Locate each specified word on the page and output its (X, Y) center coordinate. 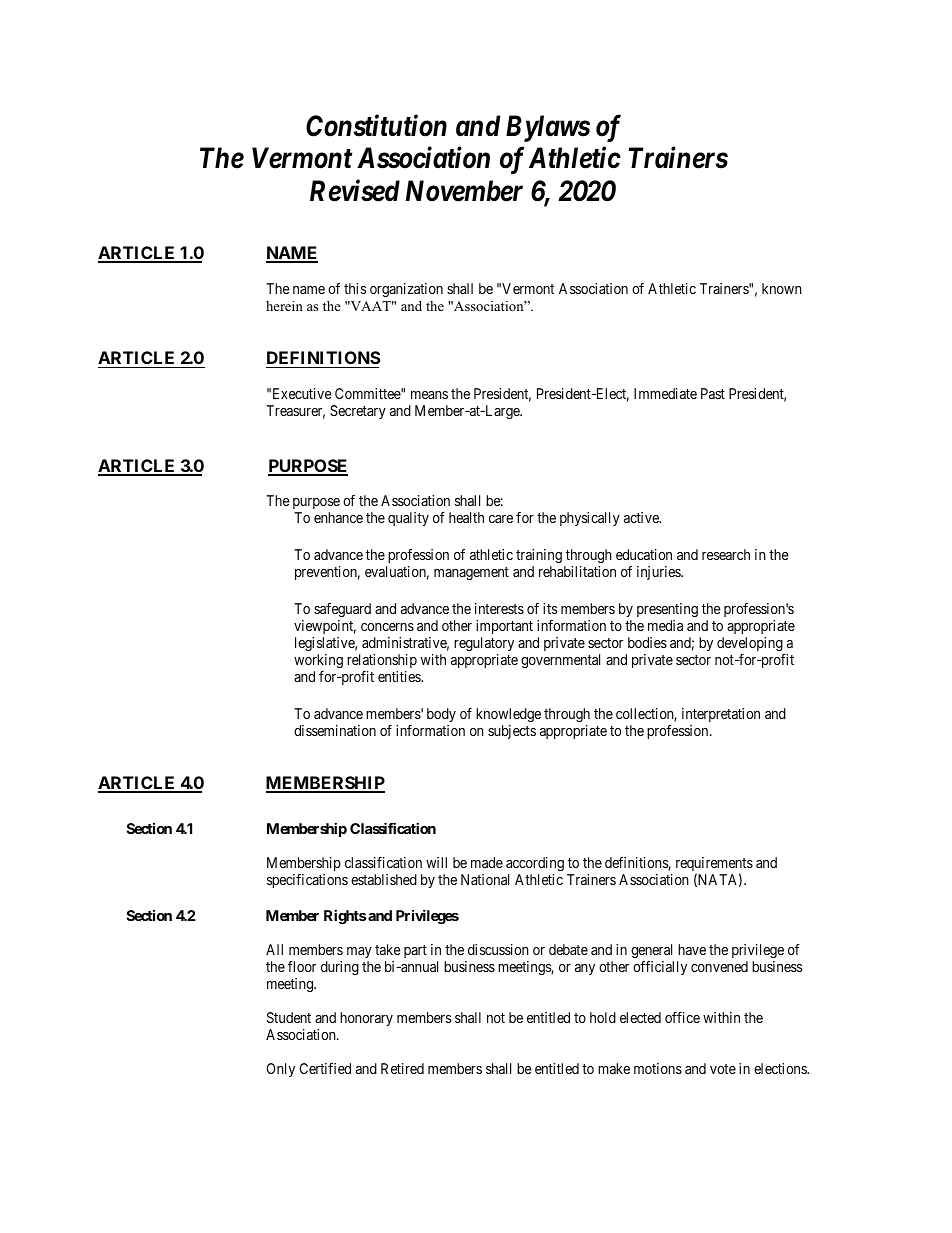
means (429, 395)
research (726, 554)
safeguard (342, 610)
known (782, 288)
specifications (307, 881)
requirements (714, 865)
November (464, 191)
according (535, 864)
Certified (325, 1068)
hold (603, 1017)
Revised (355, 190)
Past (713, 393)
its (550, 608)
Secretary (358, 412)
